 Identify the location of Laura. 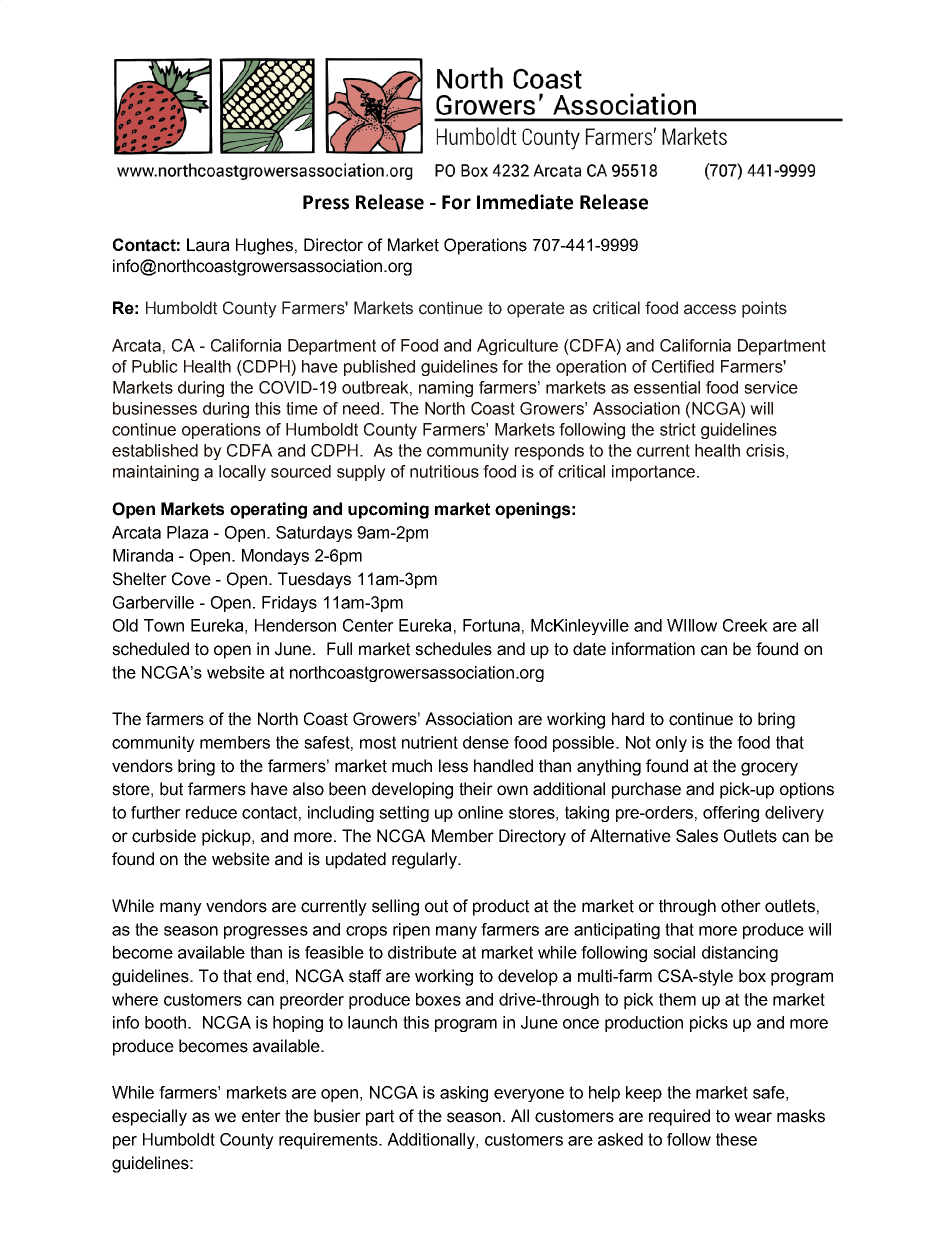
(208, 245).
